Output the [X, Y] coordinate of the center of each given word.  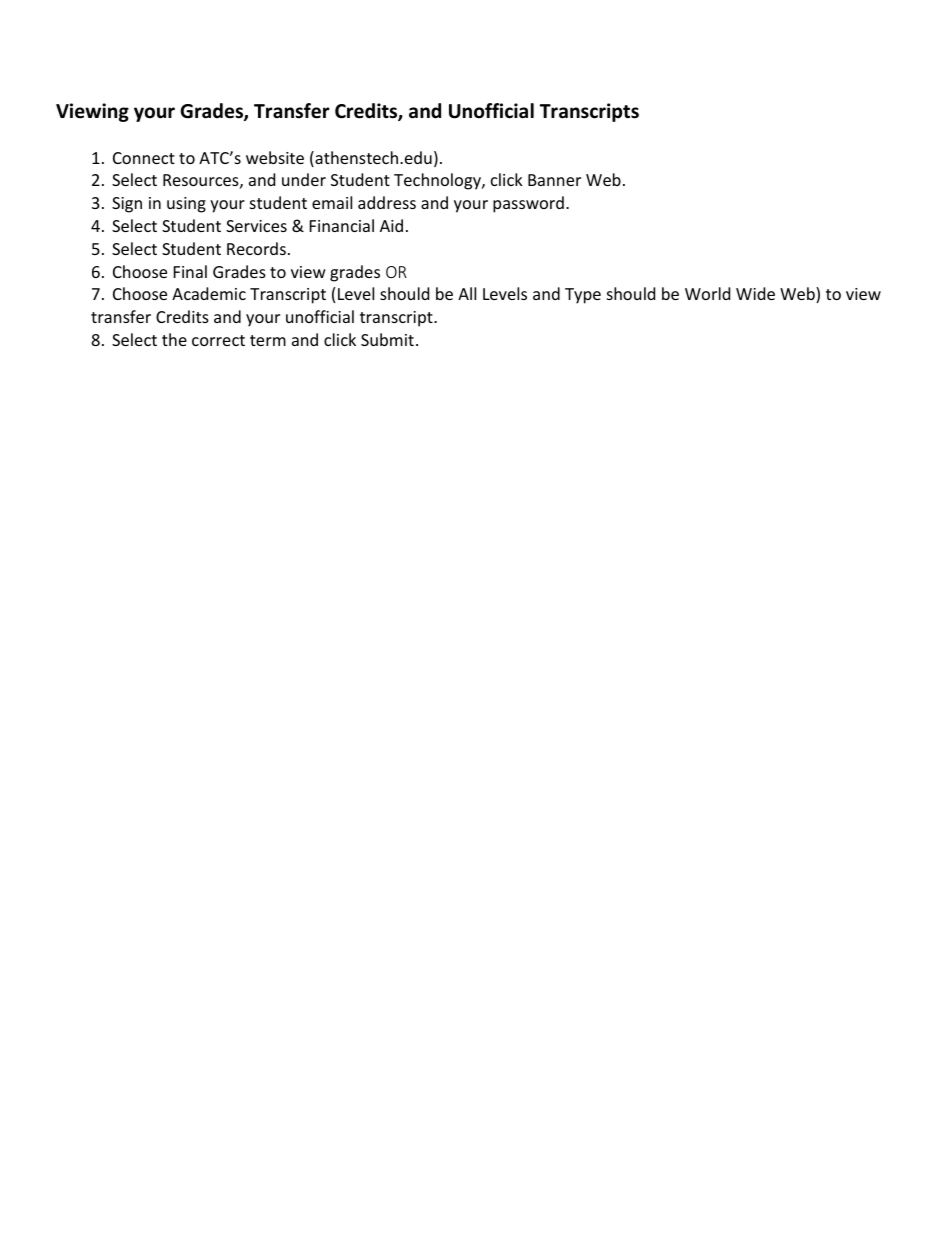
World [707, 293]
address [387, 202]
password [528, 204]
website [275, 157]
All [467, 293]
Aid [391, 225]
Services [256, 226]
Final [190, 271]
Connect [144, 158]
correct [218, 340]
